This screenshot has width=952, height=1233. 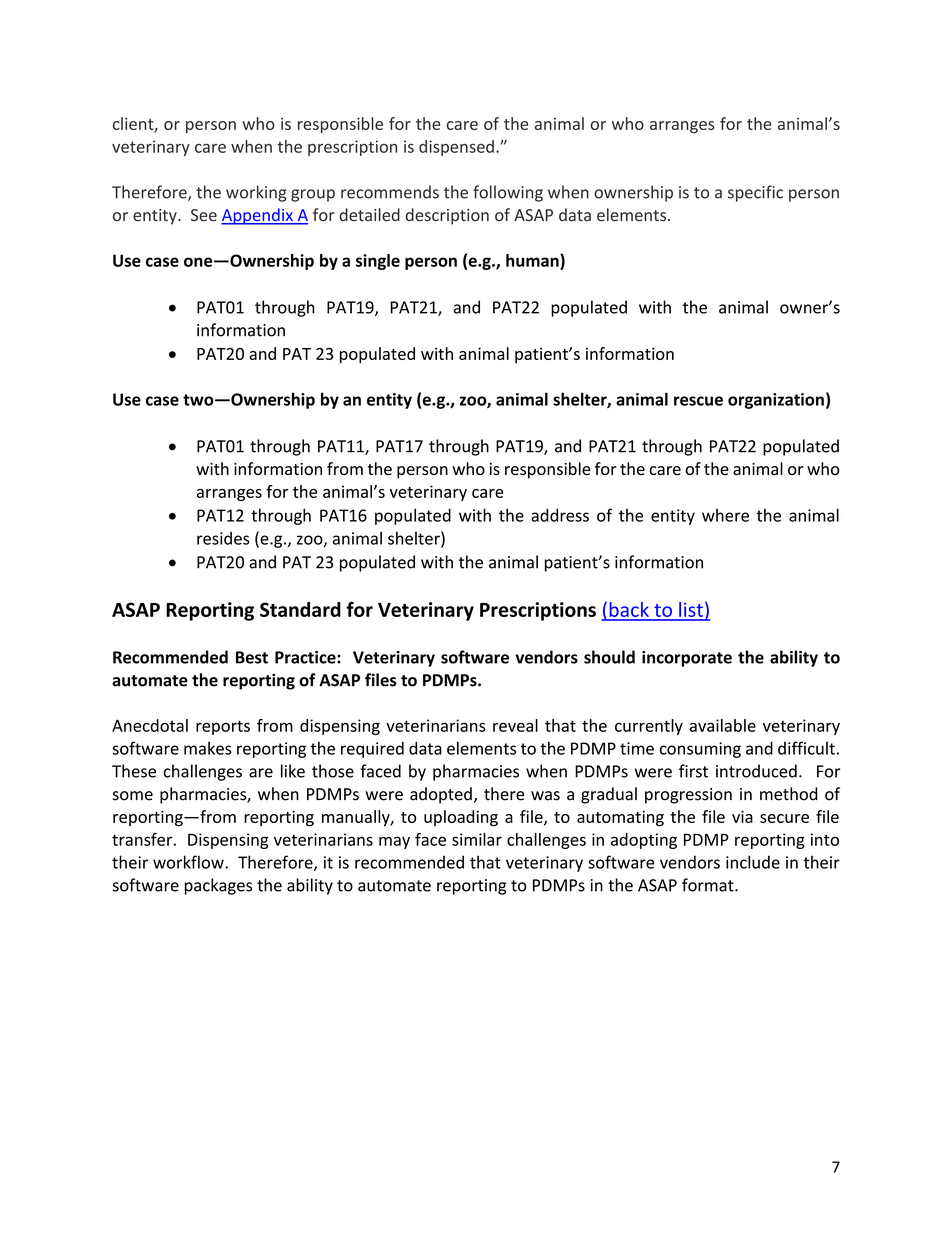 What do you see at coordinates (456, 148) in the screenshot?
I see `dispensed` at bounding box center [456, 148].
